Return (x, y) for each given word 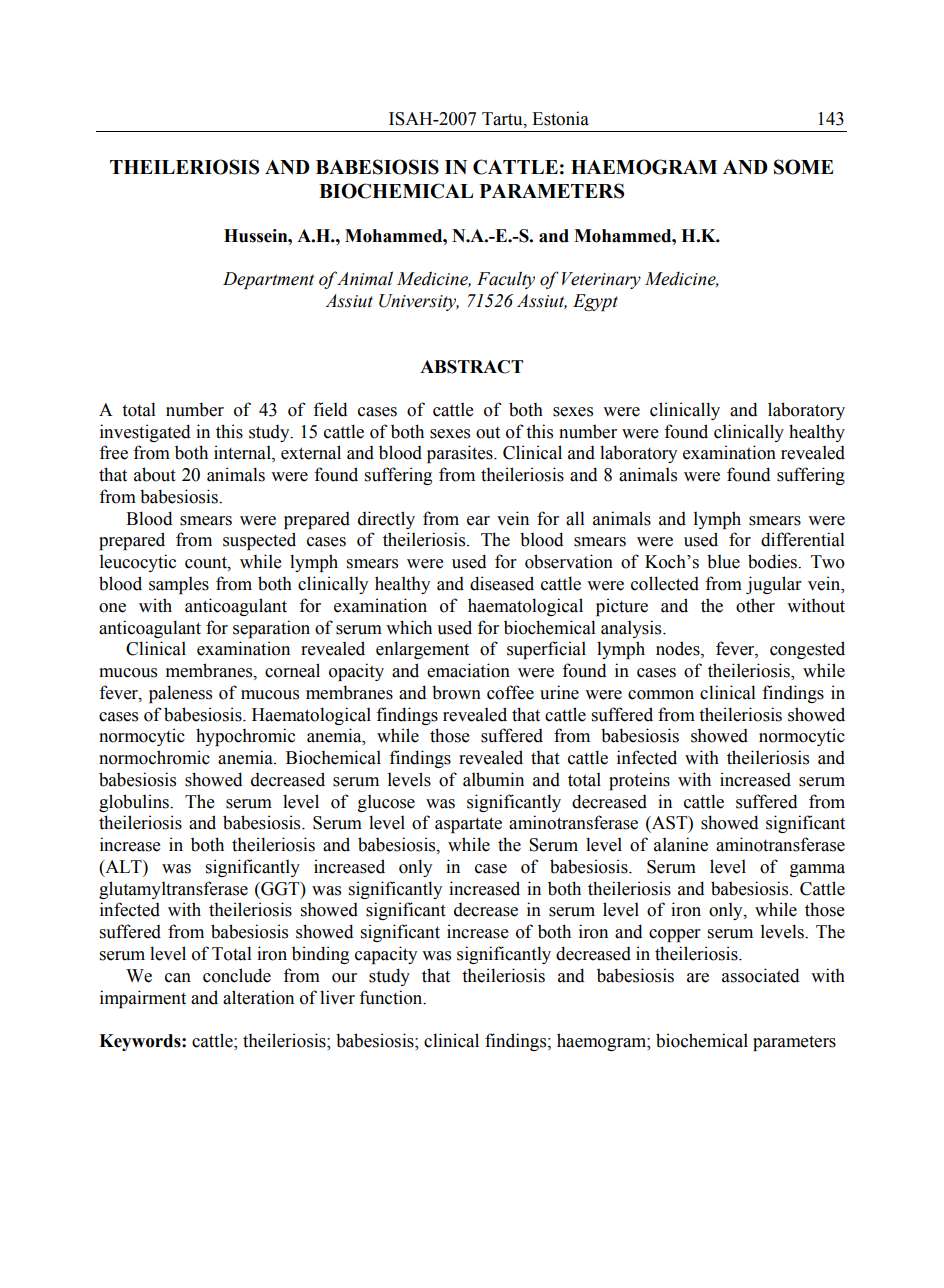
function (392, 997)
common (661, 695)
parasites (461, 454)
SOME (804, 167)
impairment (143, 999)
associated (761, 975)
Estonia (560, 118)
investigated (145, 433)
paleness (180, 694)
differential (803, 539)
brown (456, 692)
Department (268, 280)
